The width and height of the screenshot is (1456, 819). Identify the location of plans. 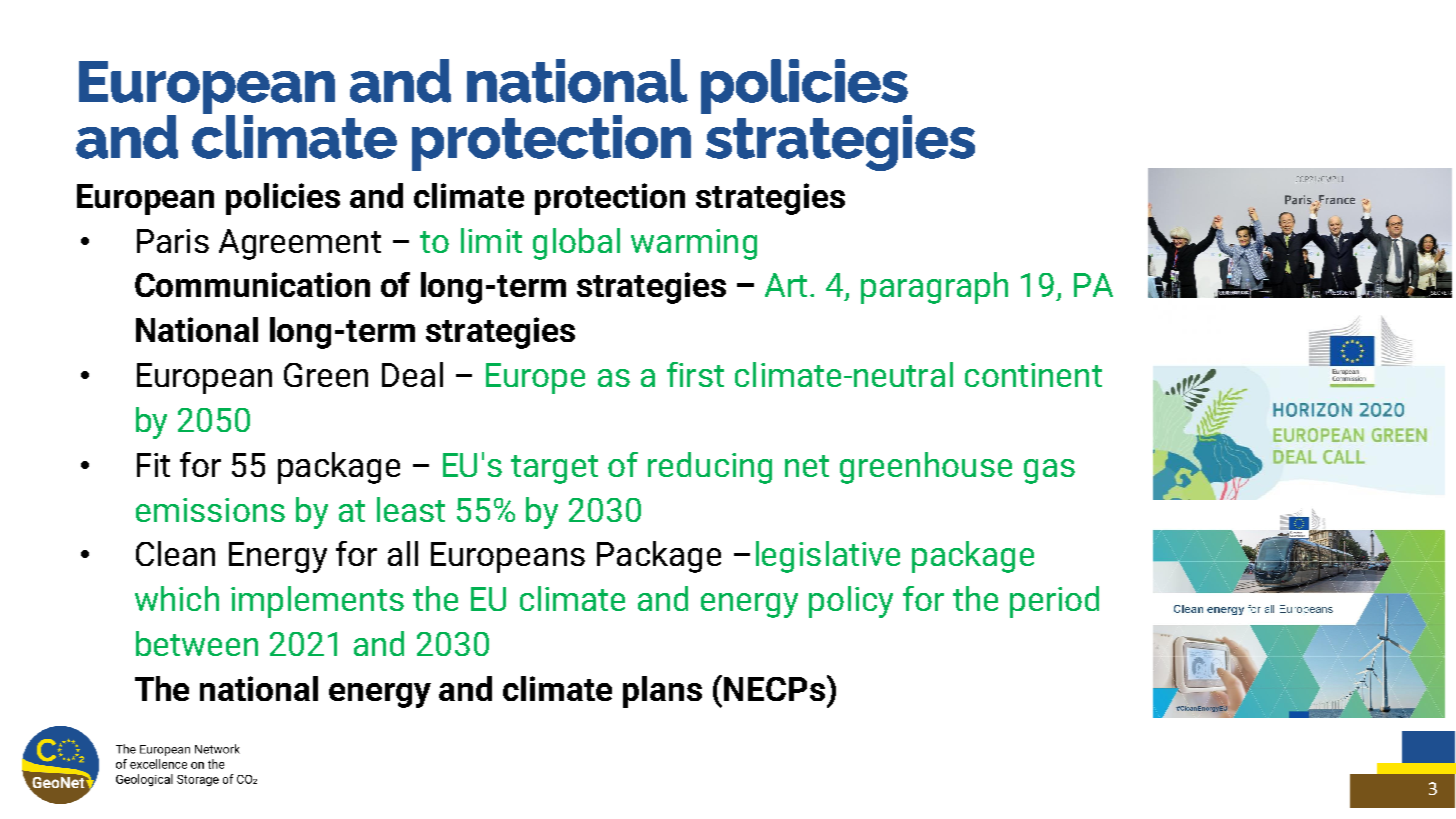
(662, 692).
